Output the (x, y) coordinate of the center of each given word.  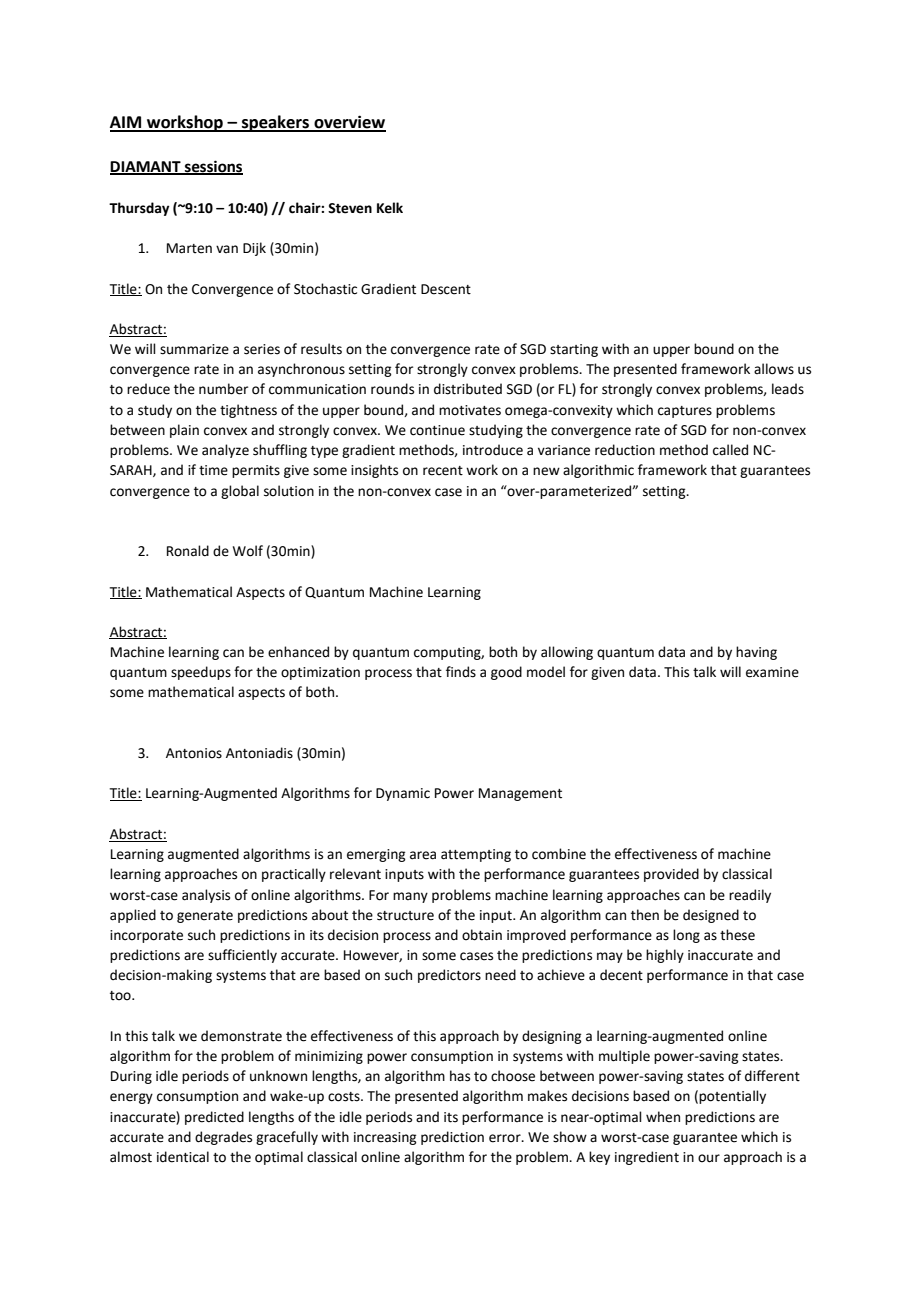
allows (774, 369)
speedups (201, 673)
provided (671, 875)
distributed (468, 389)
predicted (214, 1118)
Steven (350, 208)
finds (461, 672)
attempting (476, 855)
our (709, 1158)
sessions (213, 167)
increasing (385, 1138)
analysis (206, 896)
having (756, 653)
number (223, 389)
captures (685, 412)
